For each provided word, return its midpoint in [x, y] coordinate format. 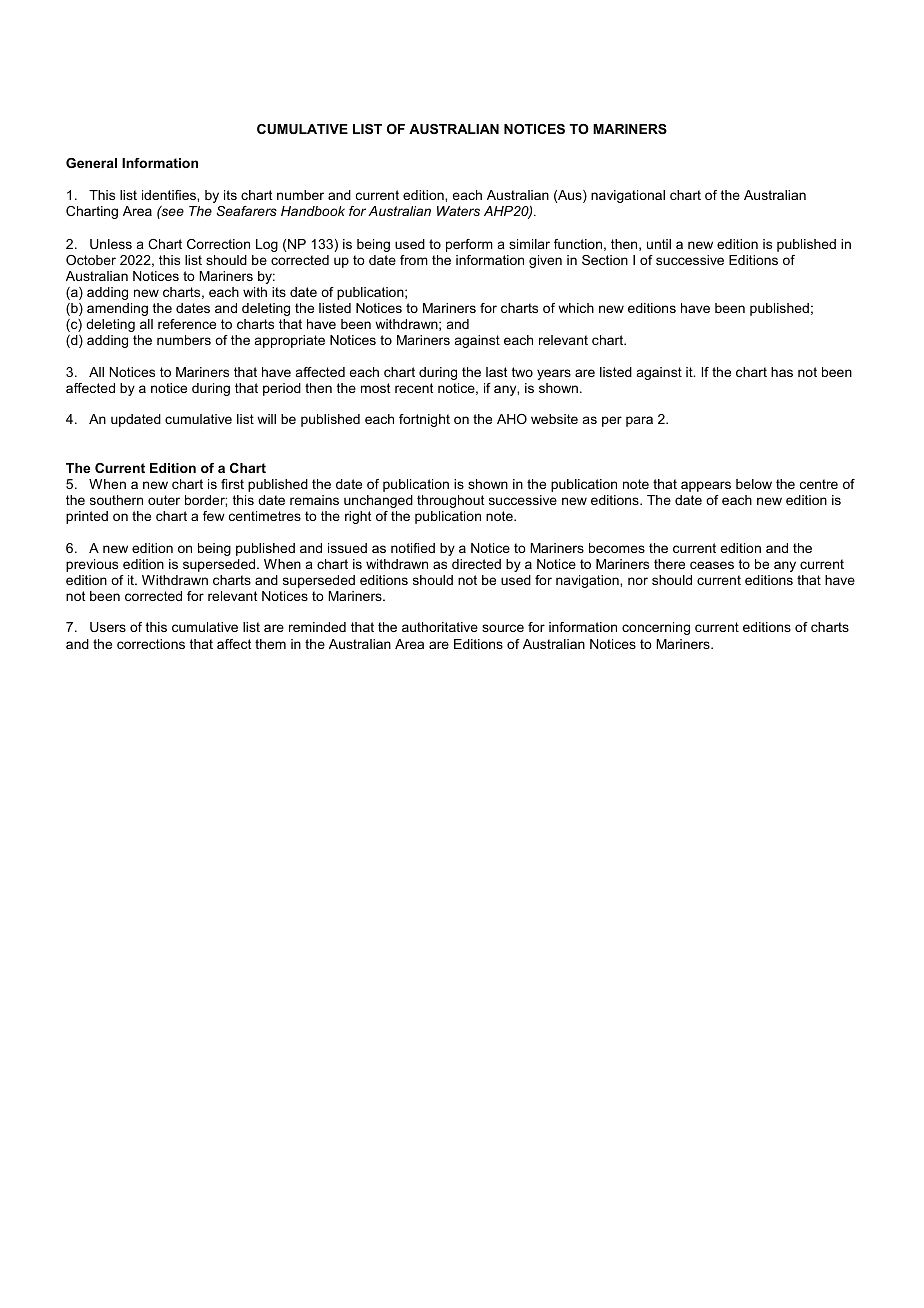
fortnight [424, 420]
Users [108, 627]
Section [605, 260]
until [659, 244]
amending [117, 309]
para [639, 421]
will [266, 419]
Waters [458, 211]
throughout [450, 501]
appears [706, 486]
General [91, 163]
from [414, 260]
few [214, 516]
